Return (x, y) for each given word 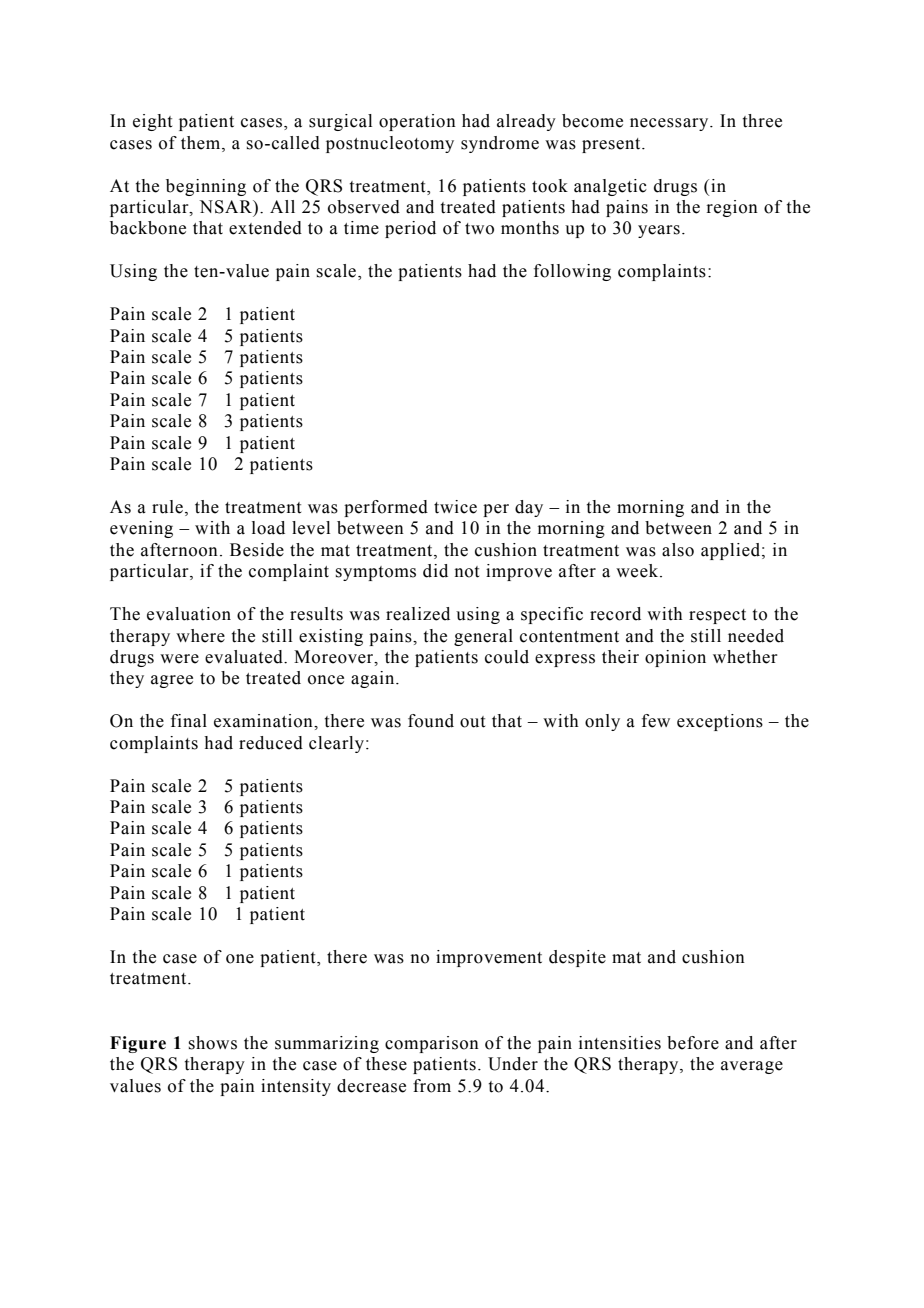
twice (455, 507)
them (202, 143)
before (693, 1043)
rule (167, 507)
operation (417, 122)
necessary (670, 124)
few (656, 721)
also (678, 550)
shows (212, 1043)
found (431, 721)
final (189, 721)
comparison (432, 1044)
